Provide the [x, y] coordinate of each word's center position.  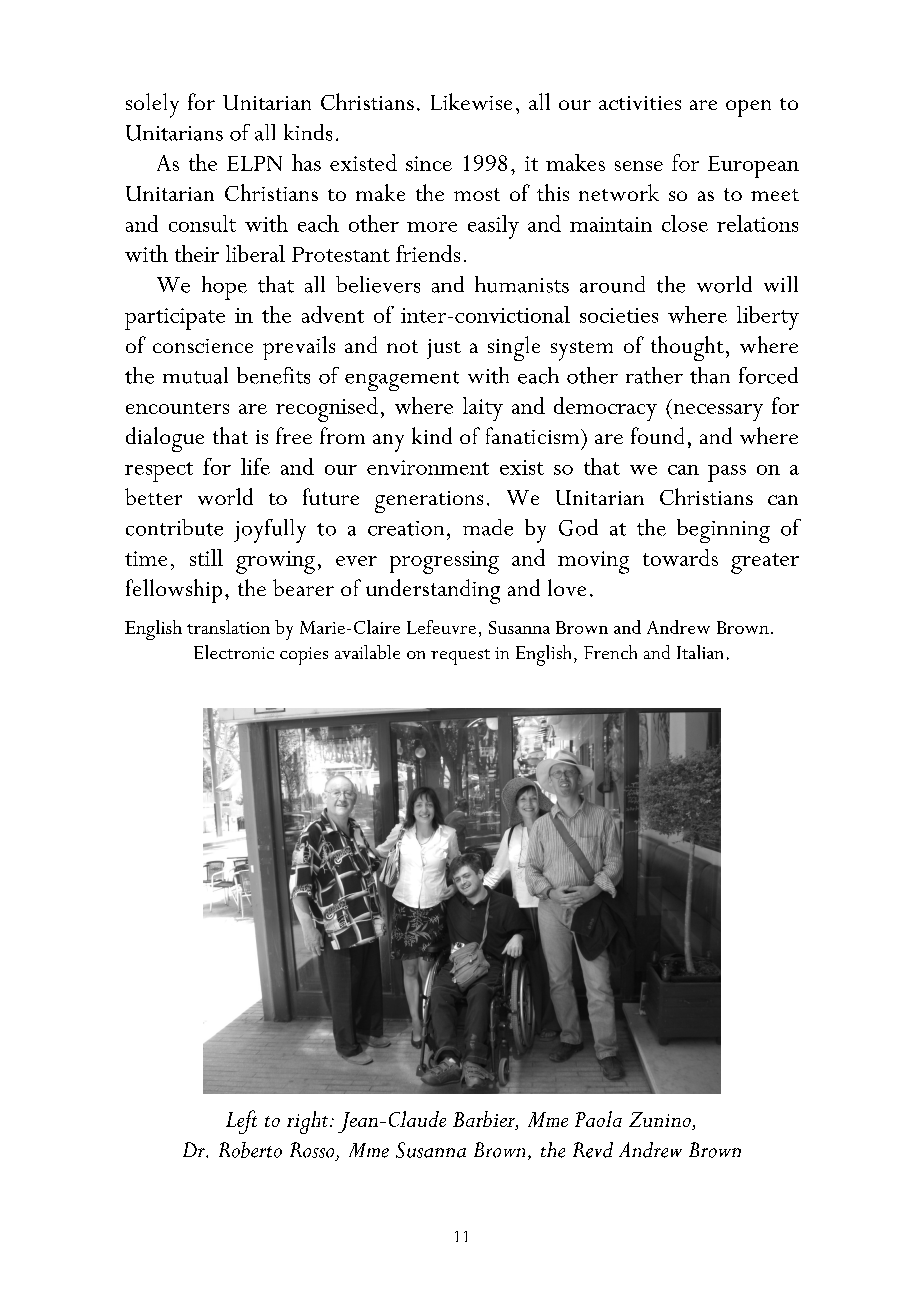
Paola [598, 1119]
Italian [700, 652]
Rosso [312, 1150]
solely [152, 105]
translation [228, 627]
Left [241, 1122]
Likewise [471, 101]
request [460, 657]
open [748, 108]
